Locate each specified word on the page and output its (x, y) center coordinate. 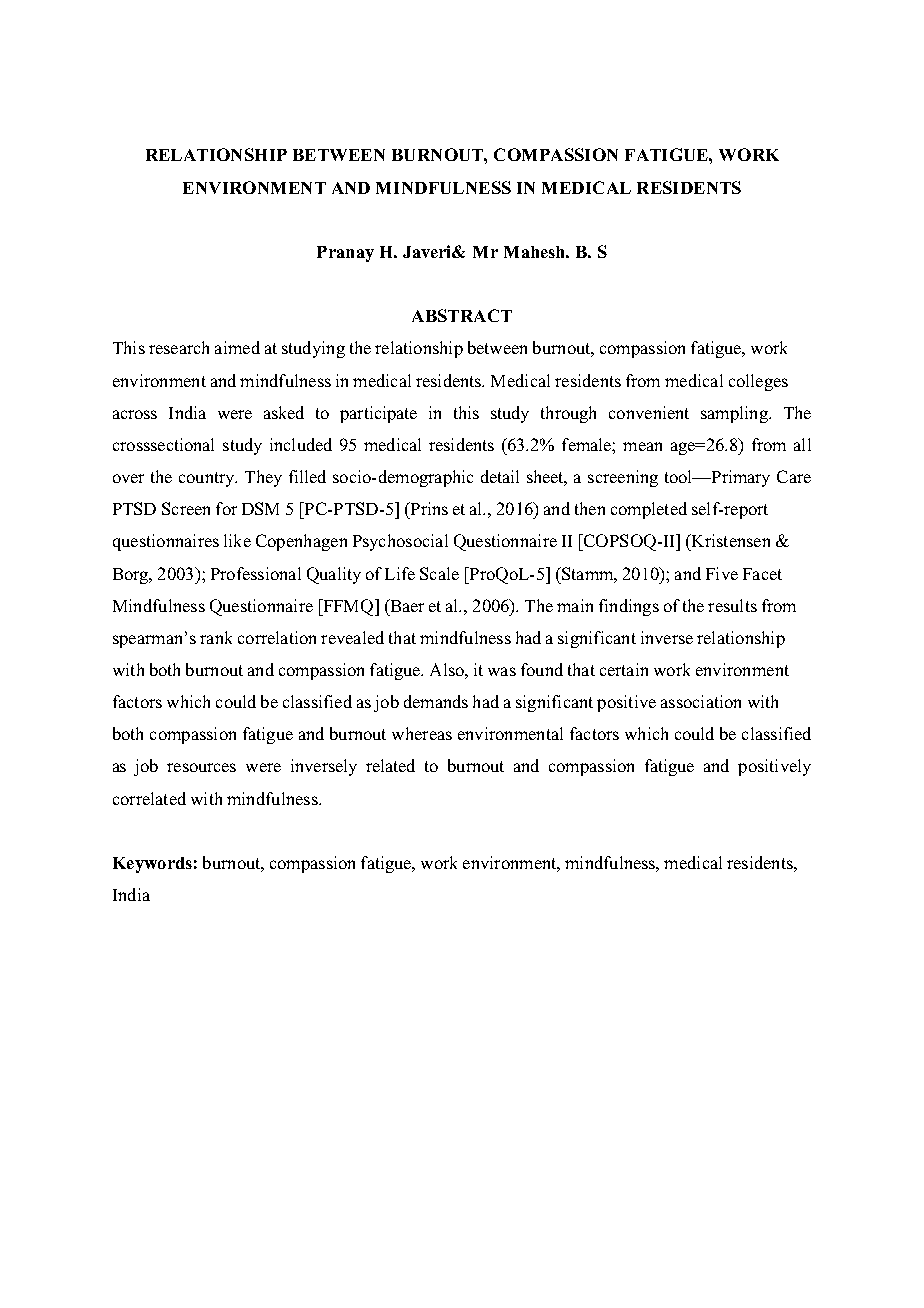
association (701, 701)
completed (649, 510)
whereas (422, 733)
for (226, 508)
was (502, 671)
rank (216, 637)
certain (624, 669)
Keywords (152, 865)
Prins (428, 508)
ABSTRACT (462, 315)
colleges (758, 382)
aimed (237, 347)
